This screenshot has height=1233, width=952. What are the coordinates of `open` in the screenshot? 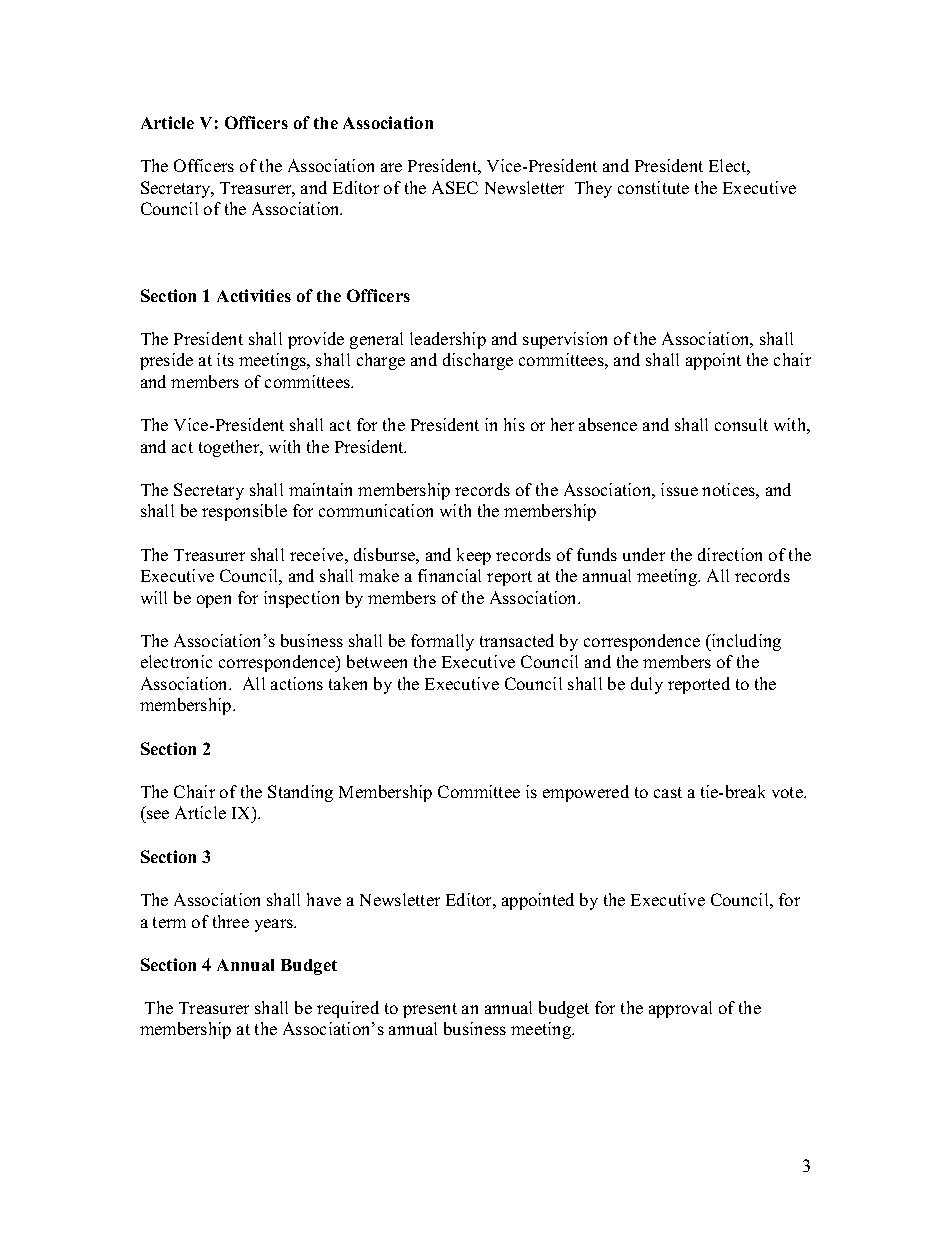 It's located at (214, 601).
